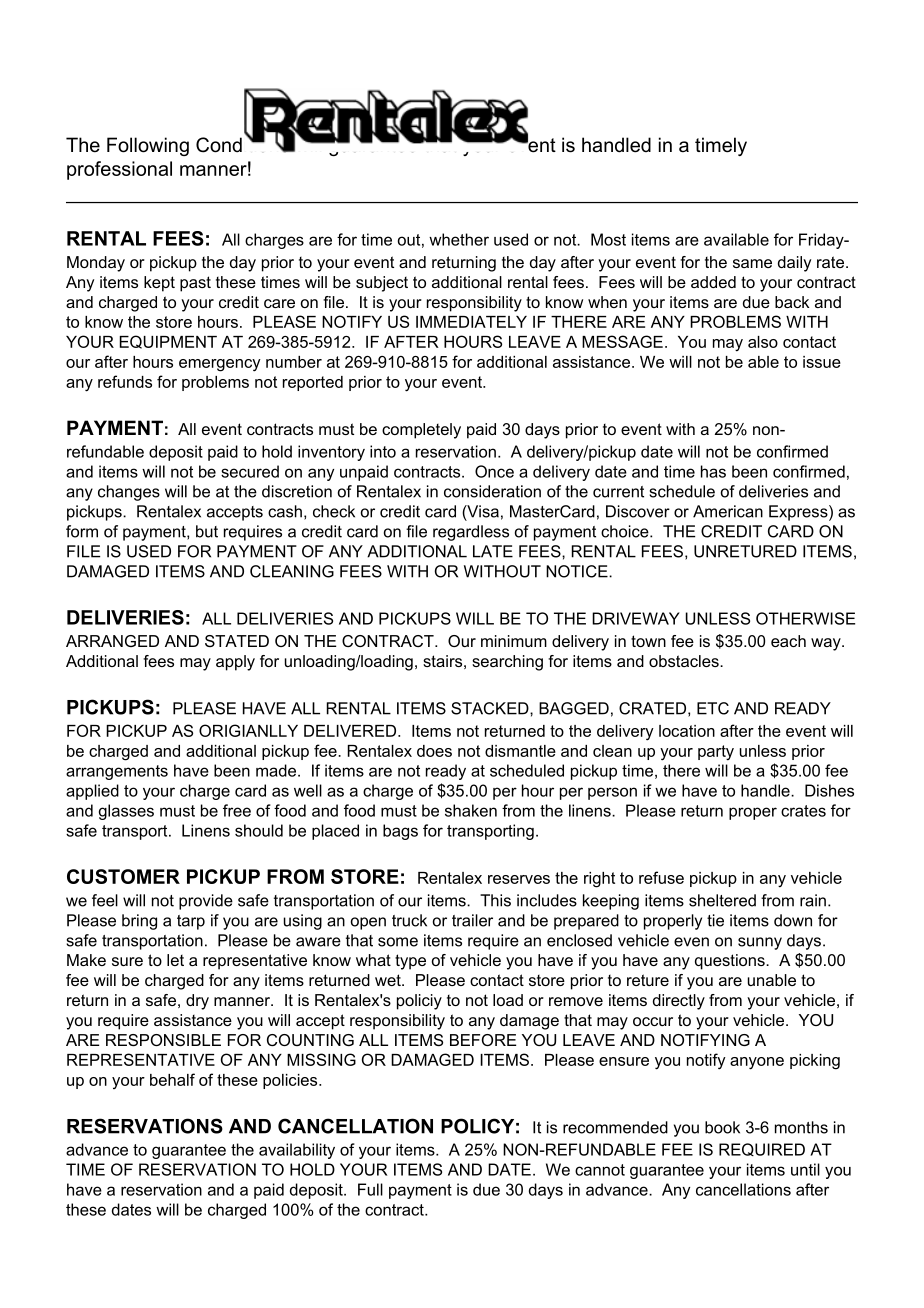 The height and width of the screenshot is (1308, 924). What do you see at coordinates (172, 1079) in the screenshot?
I see `behalf` at bounding box center [172, 1079].
